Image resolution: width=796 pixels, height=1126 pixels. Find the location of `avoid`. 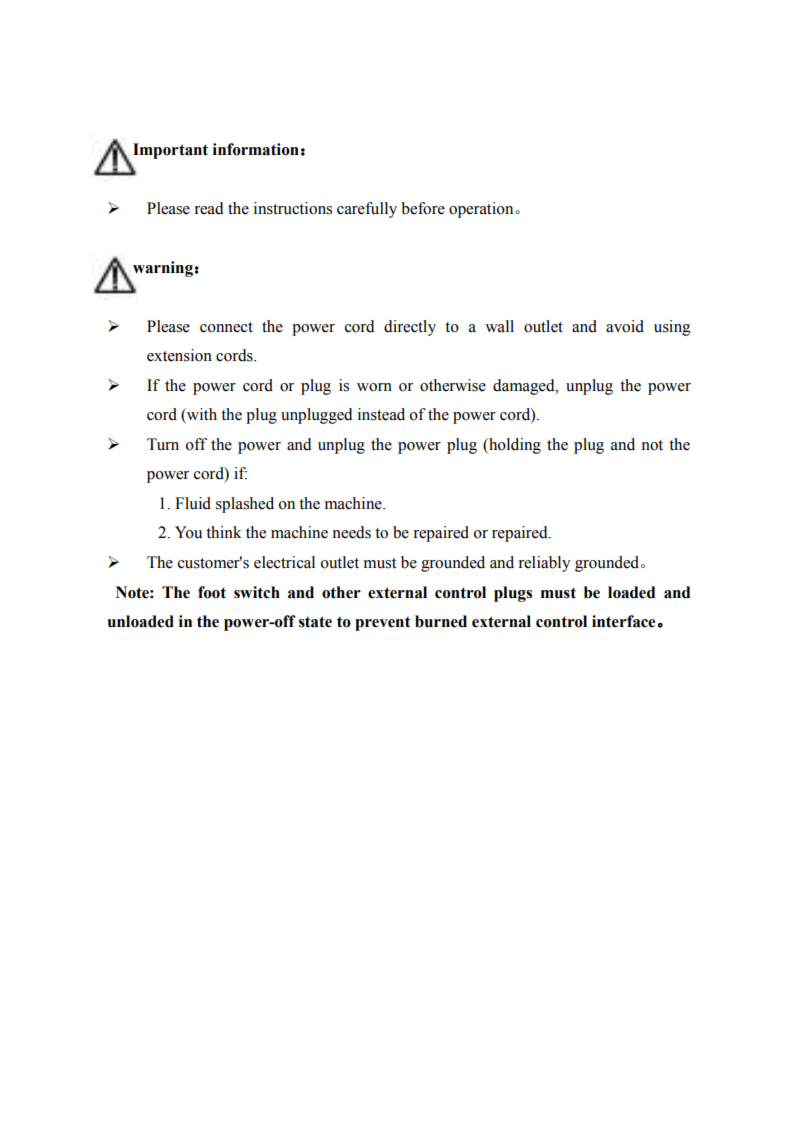

avoid is located at coordinates (625, 326).
